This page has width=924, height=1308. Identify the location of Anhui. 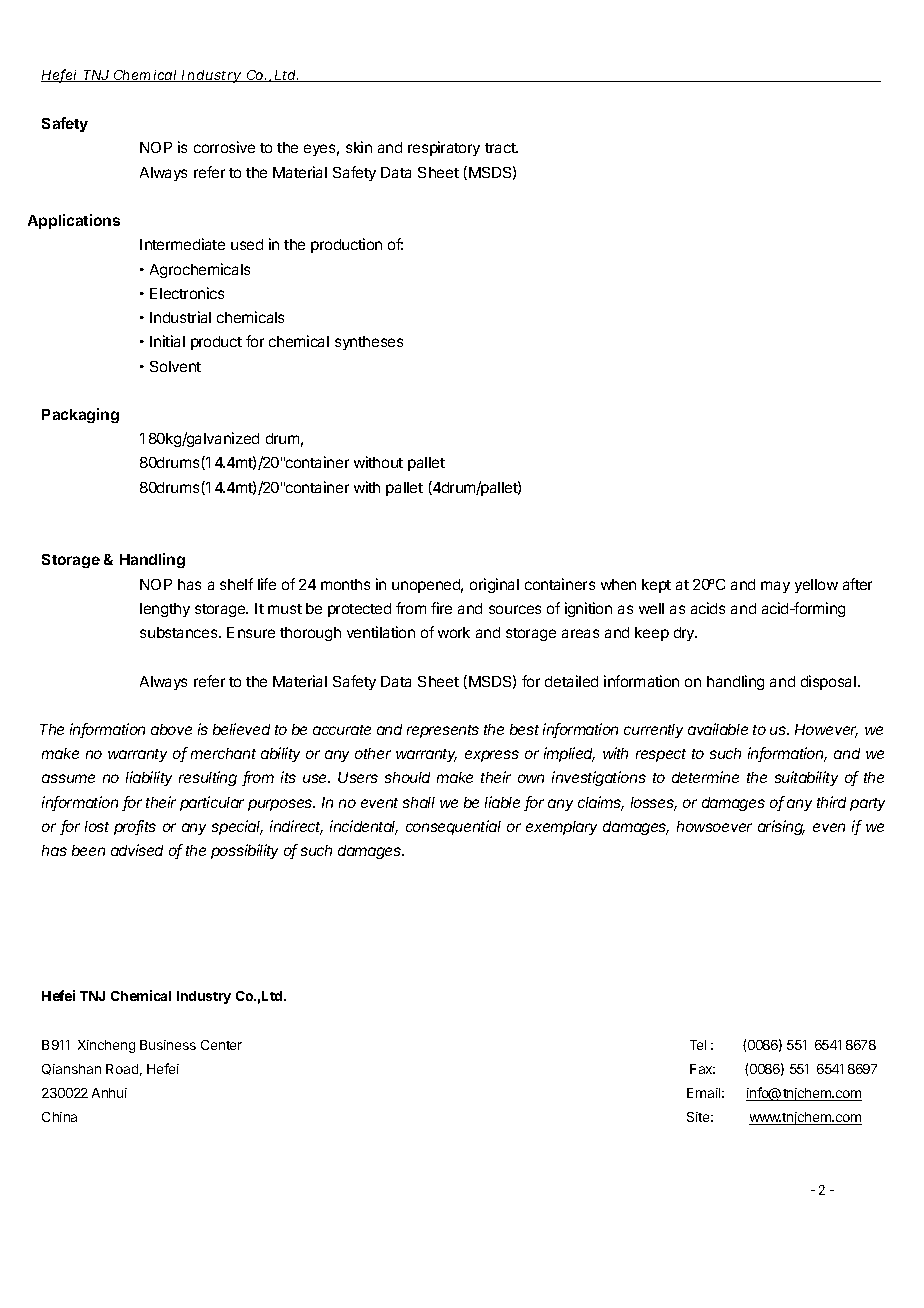
(109, 1093).
